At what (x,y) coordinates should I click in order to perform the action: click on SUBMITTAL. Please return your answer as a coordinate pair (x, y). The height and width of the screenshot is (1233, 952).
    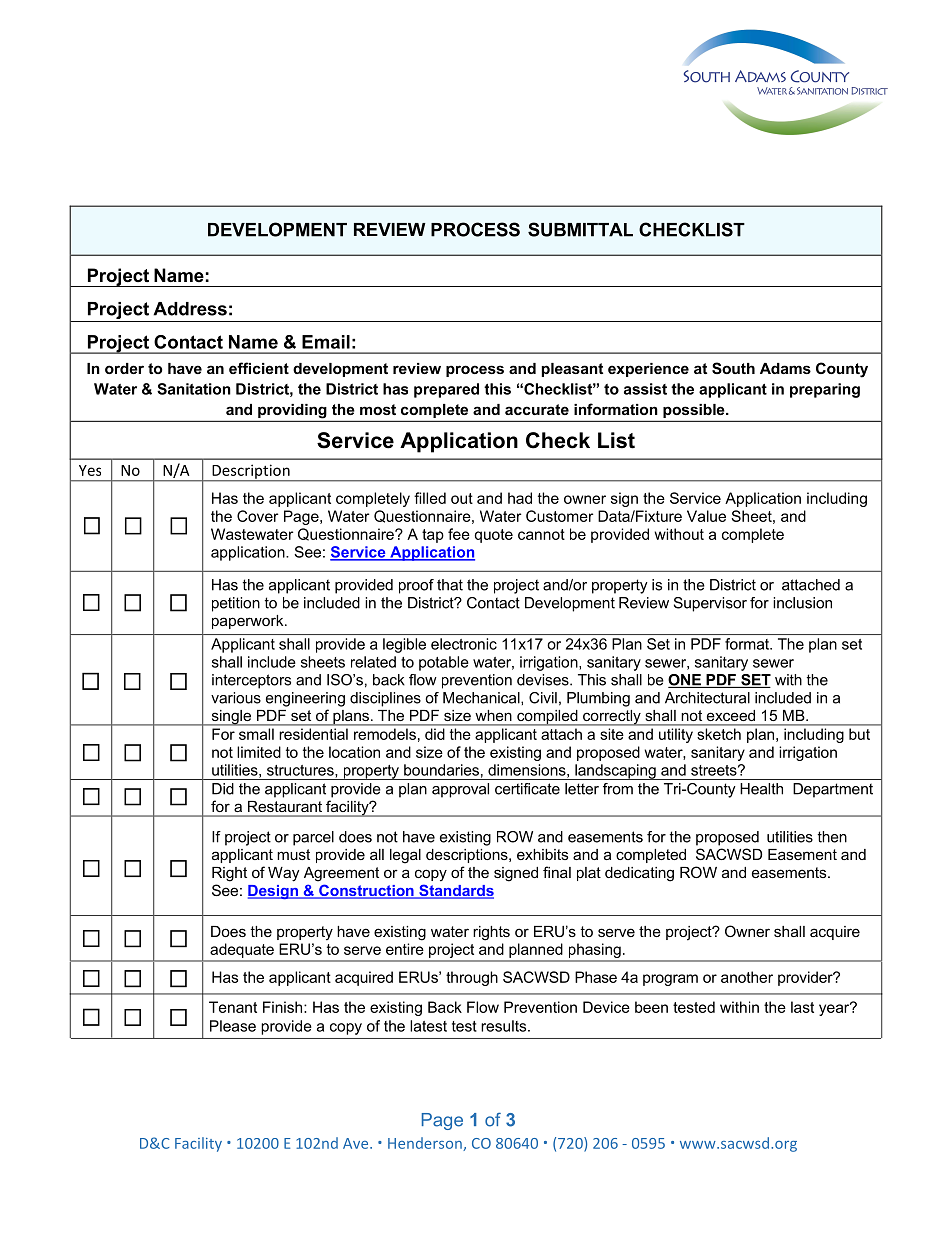
    Looking at the image, I should click on (580, 229).
